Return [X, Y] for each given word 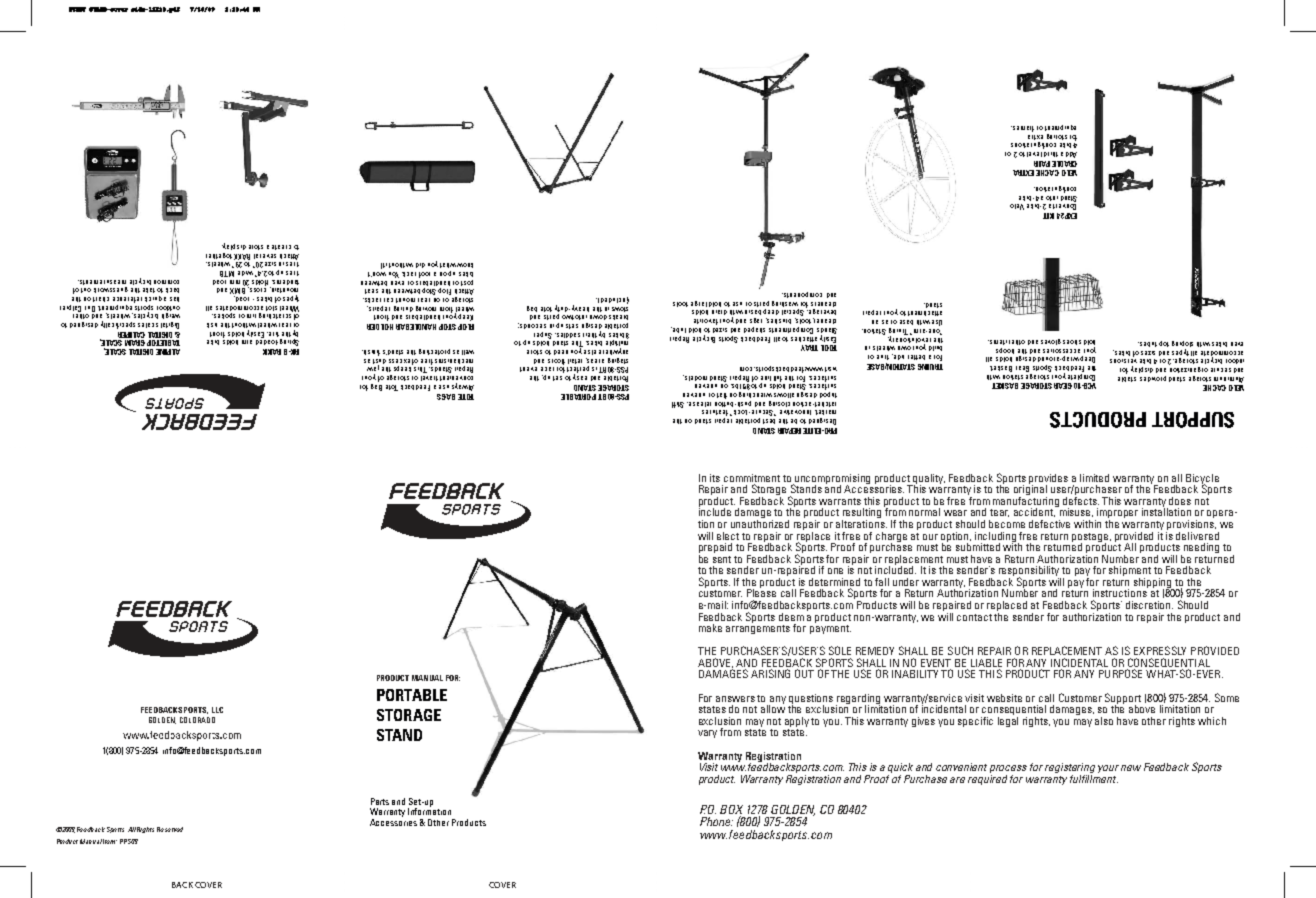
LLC [217, 710]
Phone [716, 821]
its [715, 478]
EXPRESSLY [1160, 650]
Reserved [170, 829]
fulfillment [1094, 777]
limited [1094, 478]
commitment [752, 478]
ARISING [770, 673]
